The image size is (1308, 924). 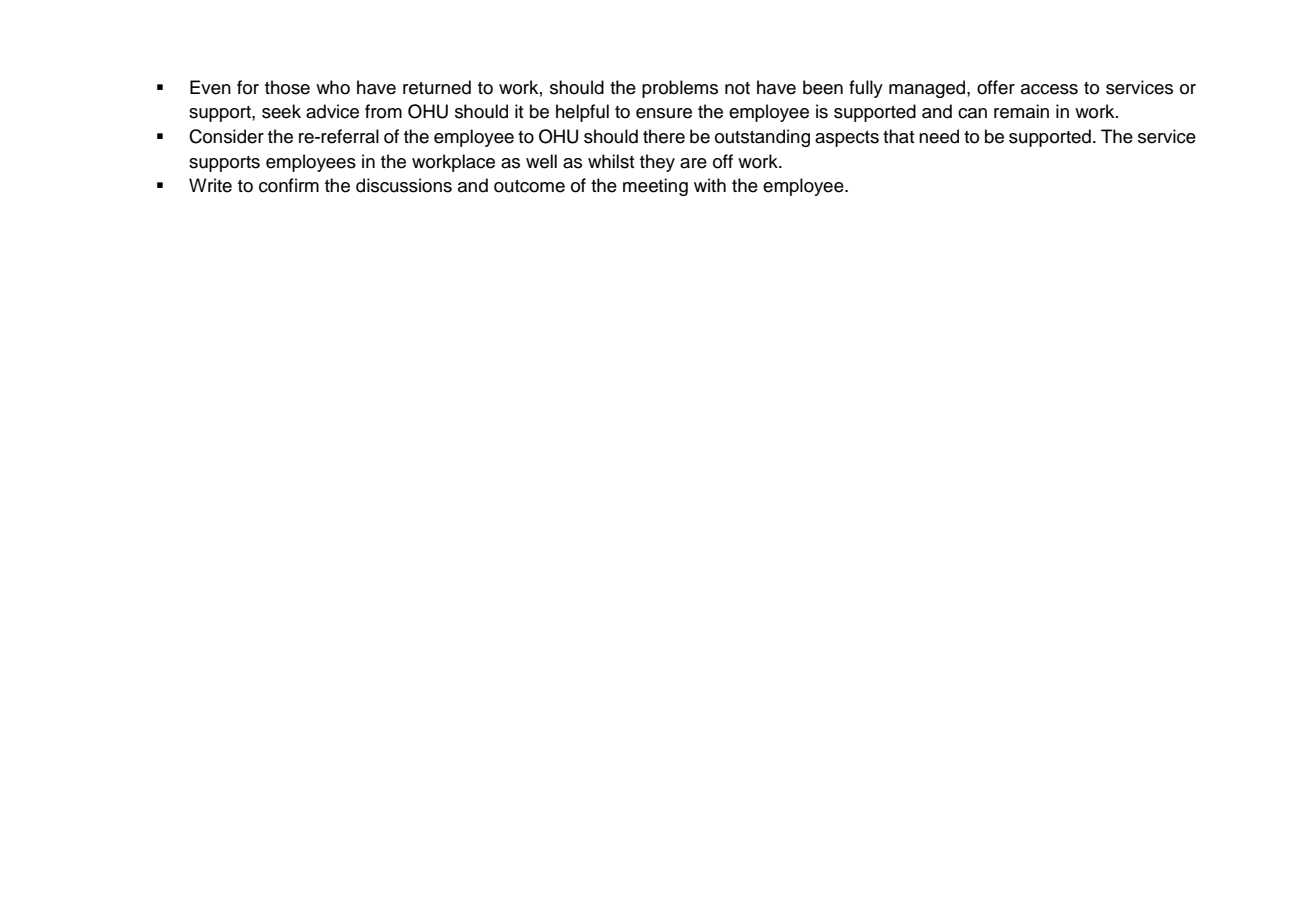 I want to click on with, so click(x=710, y=185).
